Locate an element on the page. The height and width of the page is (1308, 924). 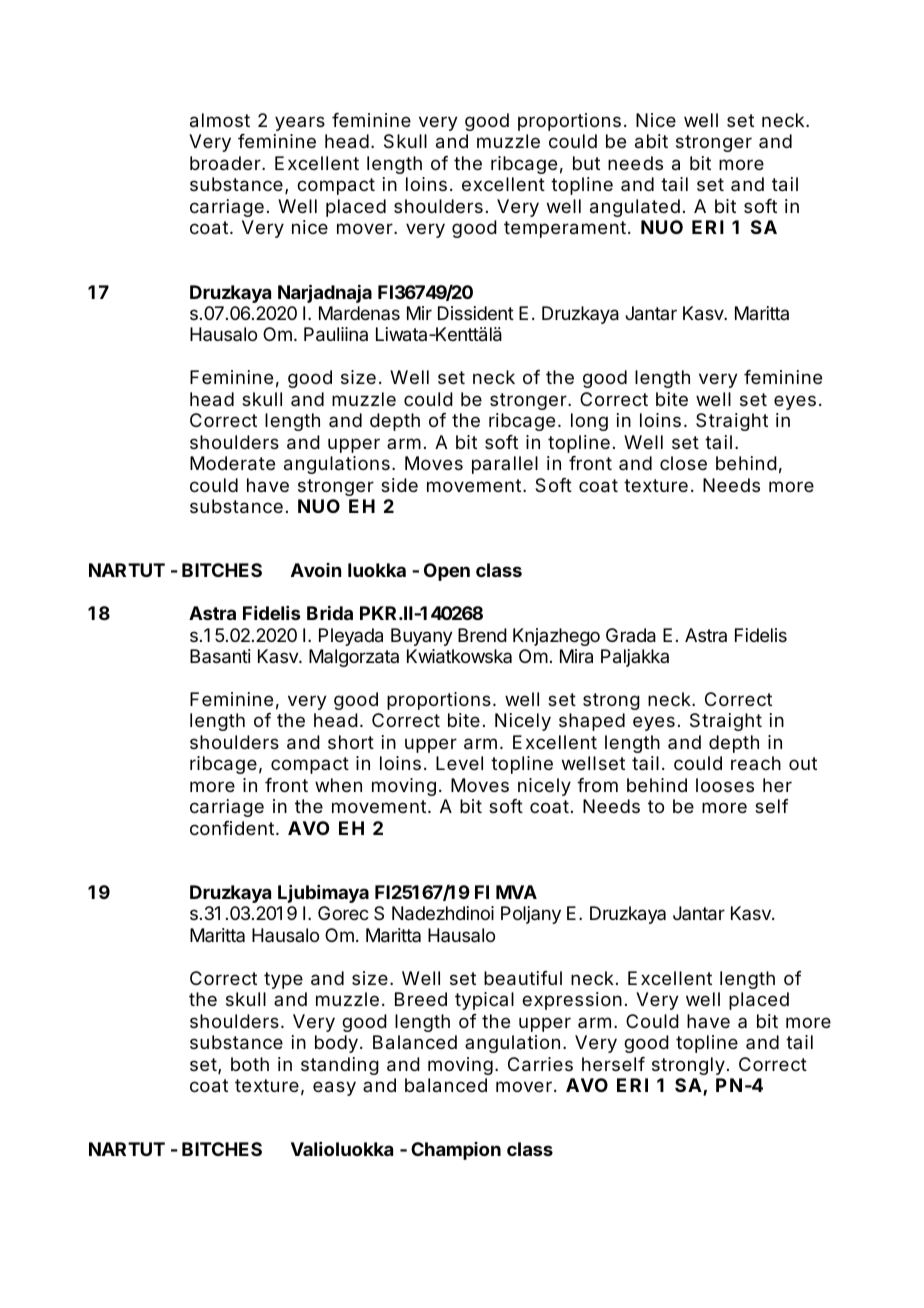
close is located at coordinates (683, 463).
